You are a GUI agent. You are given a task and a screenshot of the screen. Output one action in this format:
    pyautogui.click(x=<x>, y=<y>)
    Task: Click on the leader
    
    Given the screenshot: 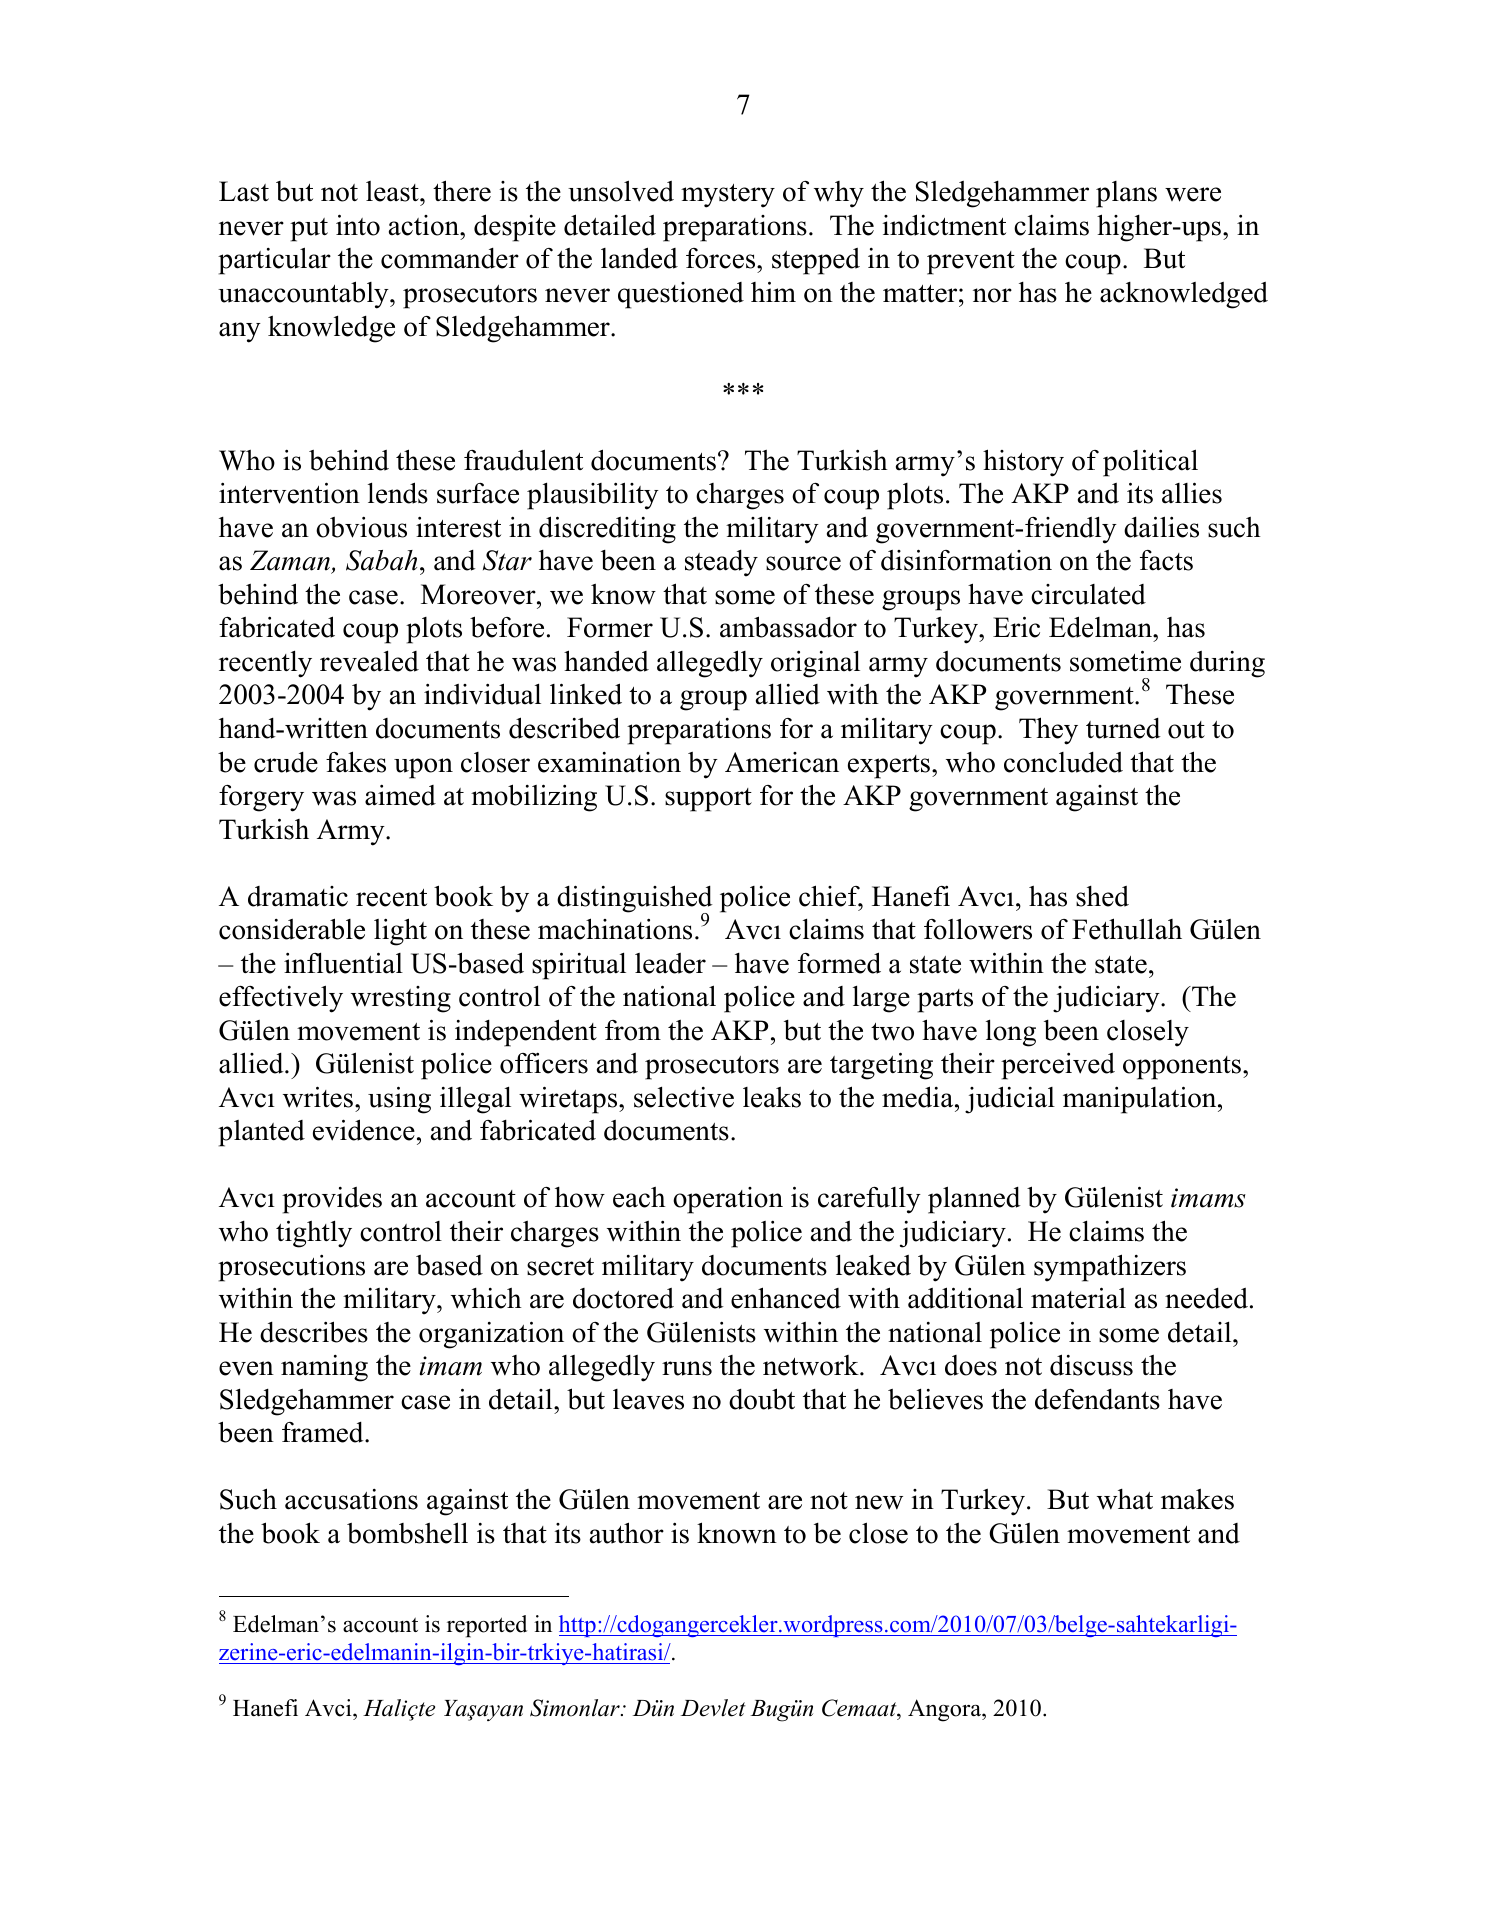 What is the action you would take?
    pyautogui.click(x=670, y=963)
